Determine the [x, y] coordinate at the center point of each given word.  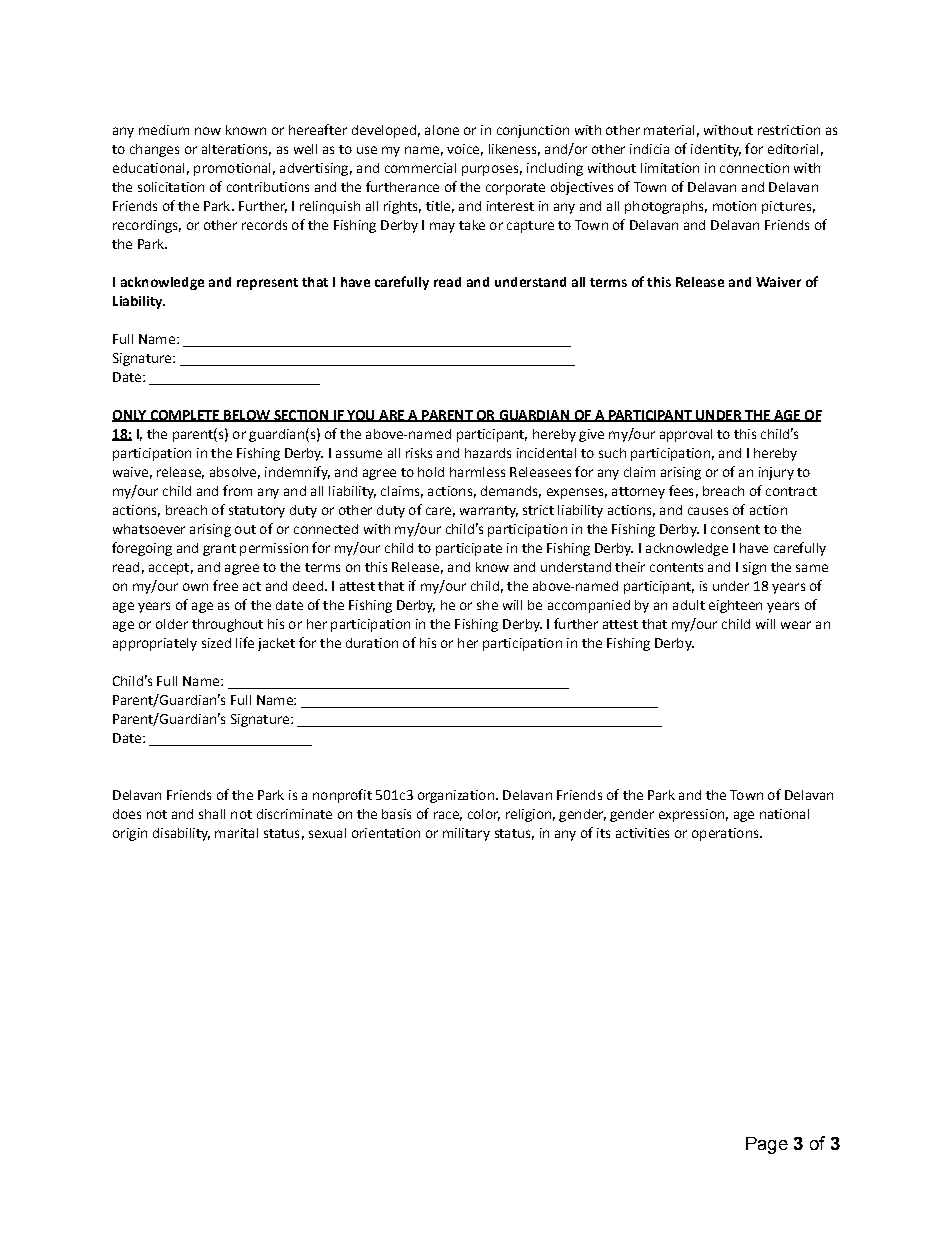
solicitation [171, 187]
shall [212, 814]
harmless [477, 472]
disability [181, 834]
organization [456, 796]
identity [716, 150]
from [237, 490]
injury [776, 473]
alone [442, 130]
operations [726, 834]
